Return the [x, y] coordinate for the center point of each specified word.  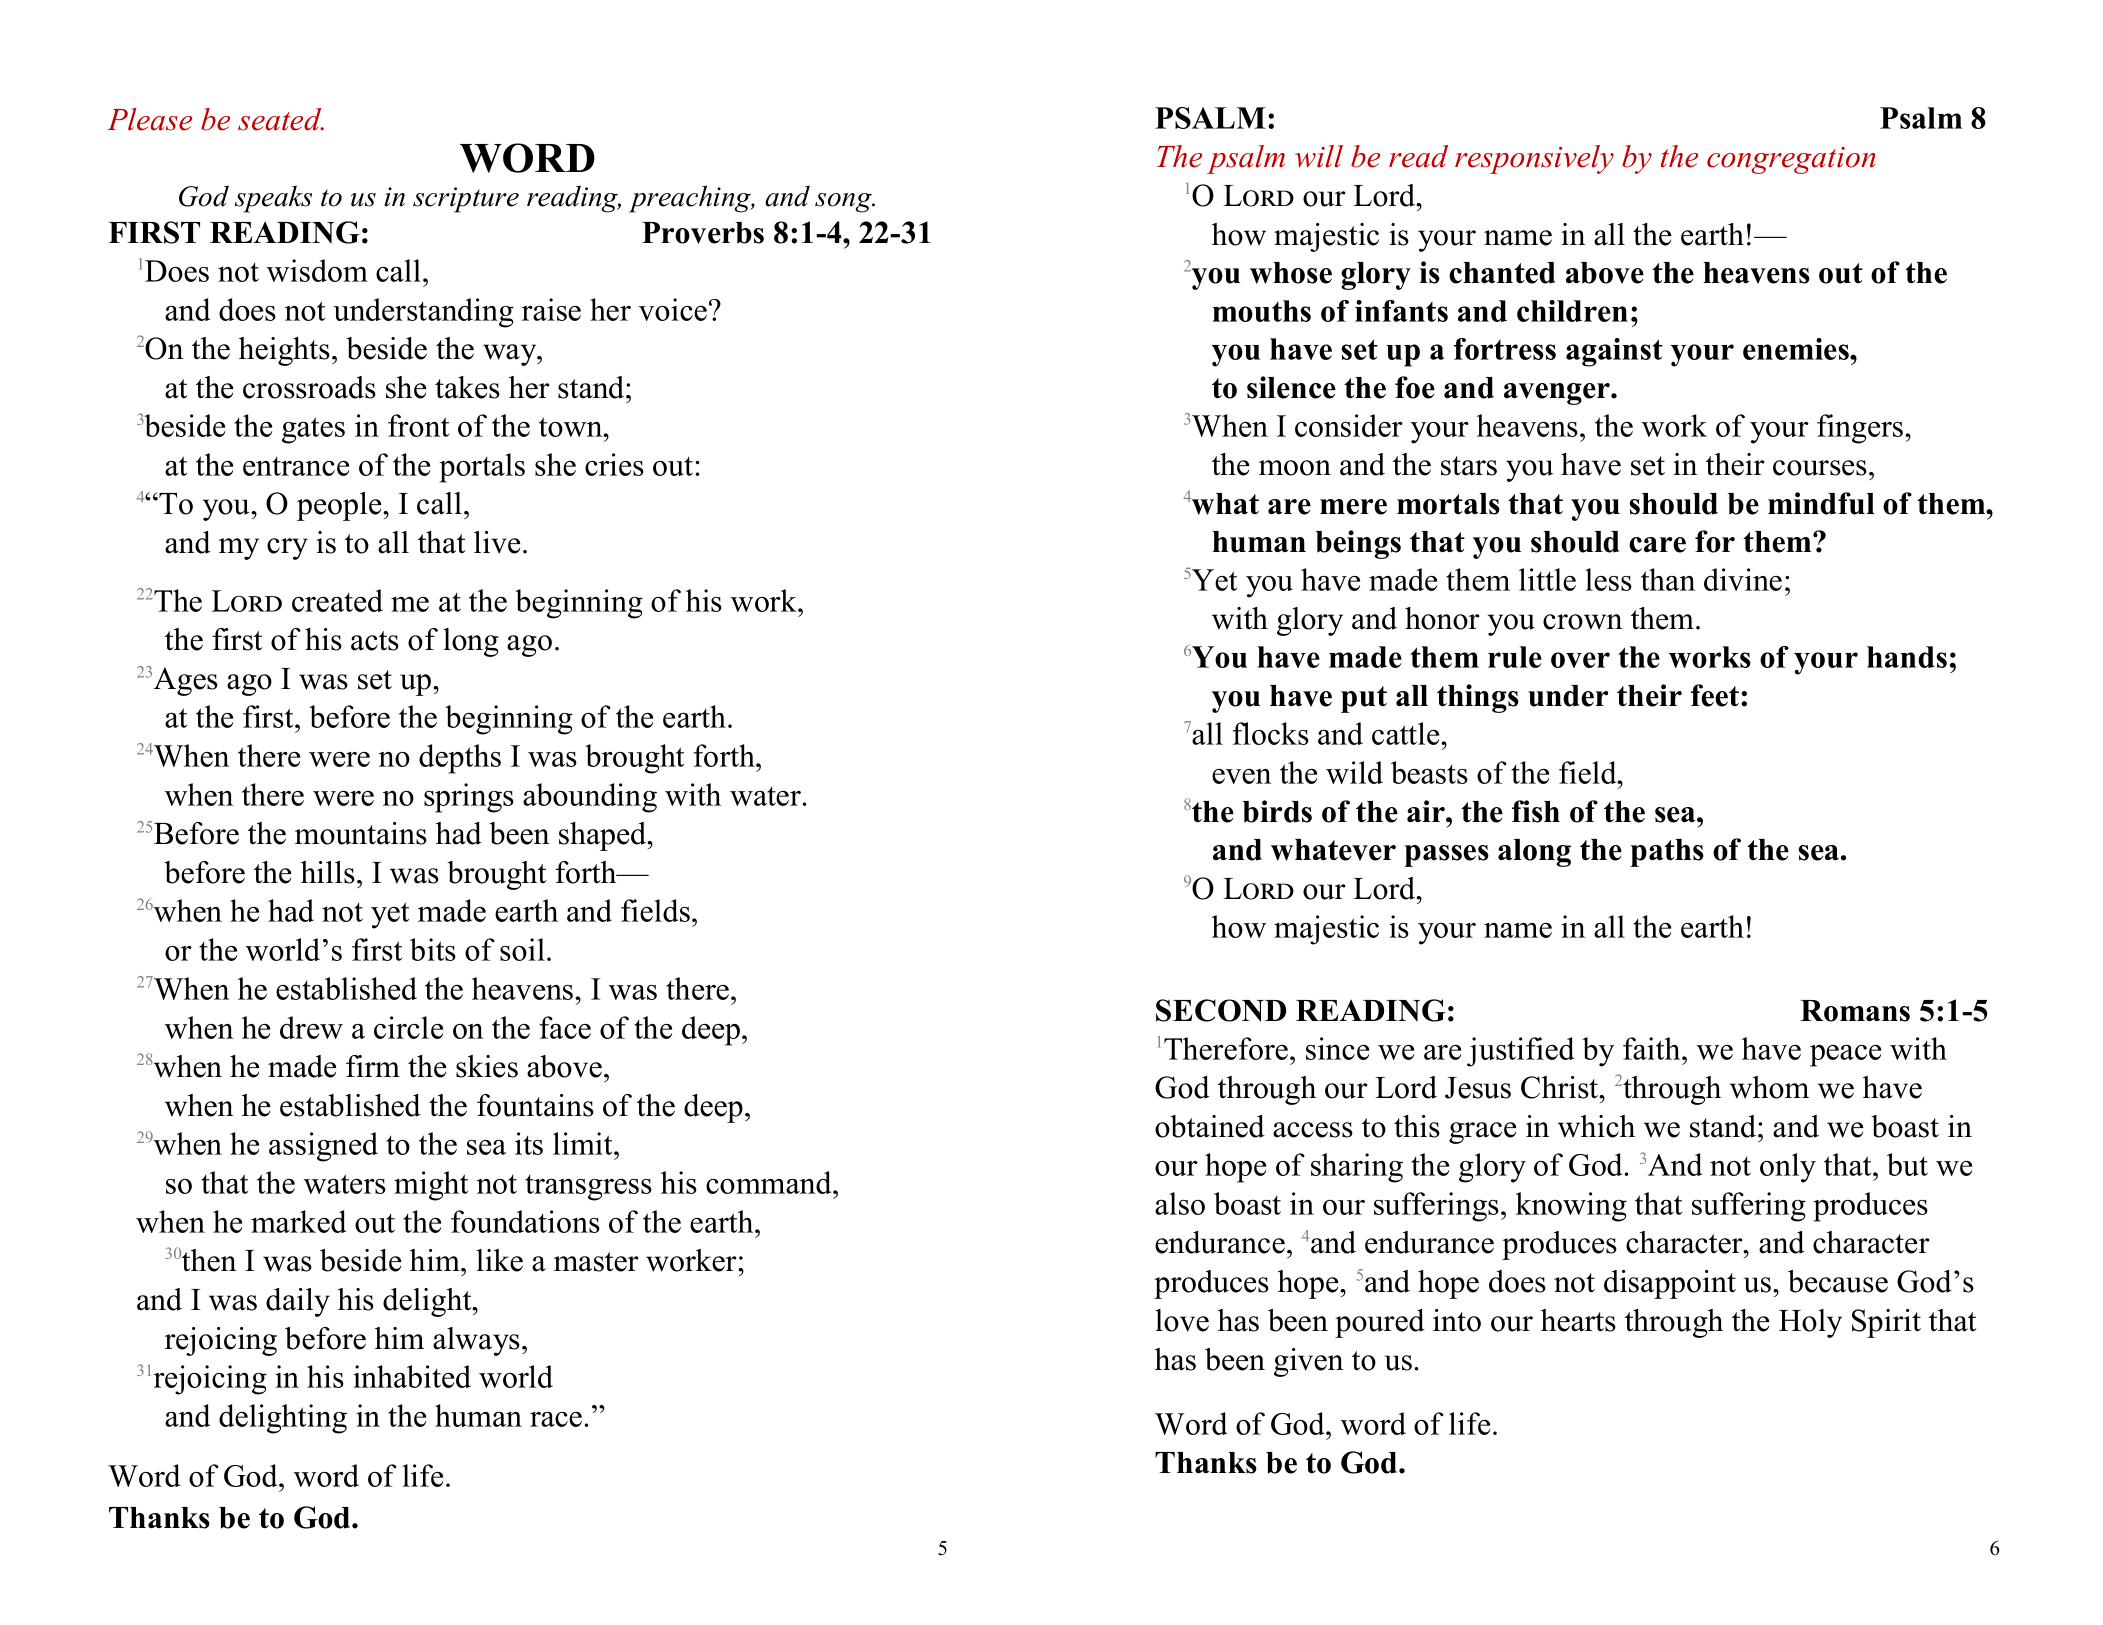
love [1182, 1320]
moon [1295, 468]
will [1319, 156]
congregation [1791, 160]
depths [460, 759]
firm [373, 1066]
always [476, 1341]
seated [281, 119]
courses [1820, 468]
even [1241, 776]
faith [1653, 1048]
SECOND [1221, 1010]
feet [1716, 695]
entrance [296, 466]
